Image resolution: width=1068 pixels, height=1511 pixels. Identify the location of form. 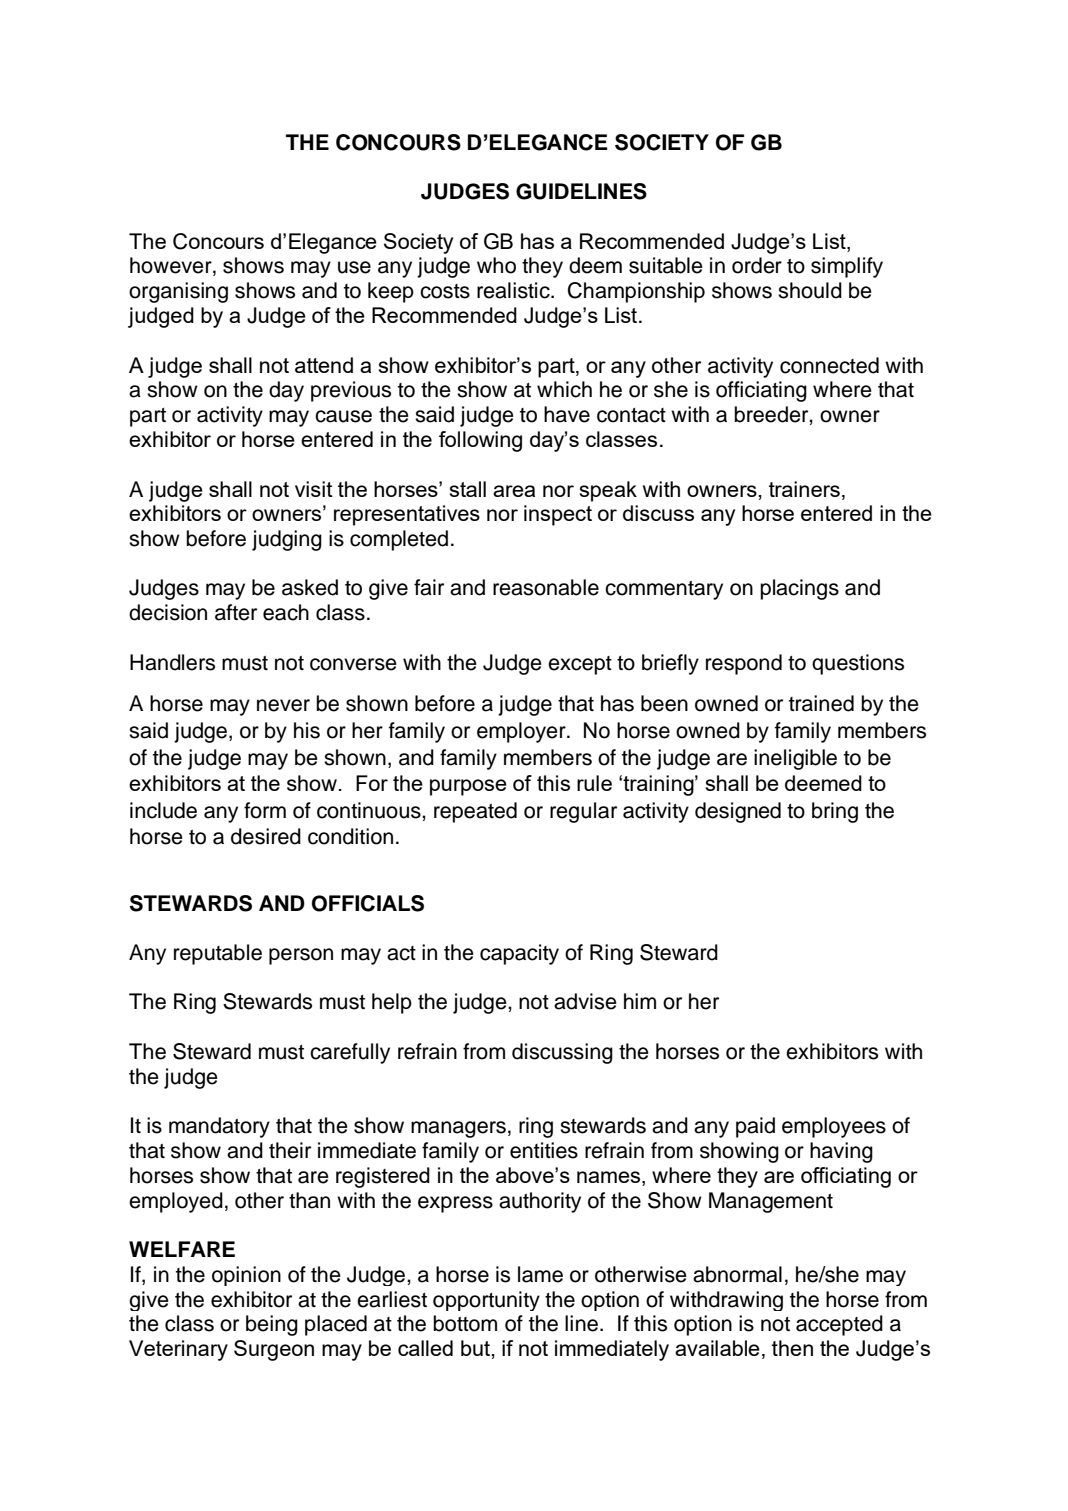
(265, 810).
